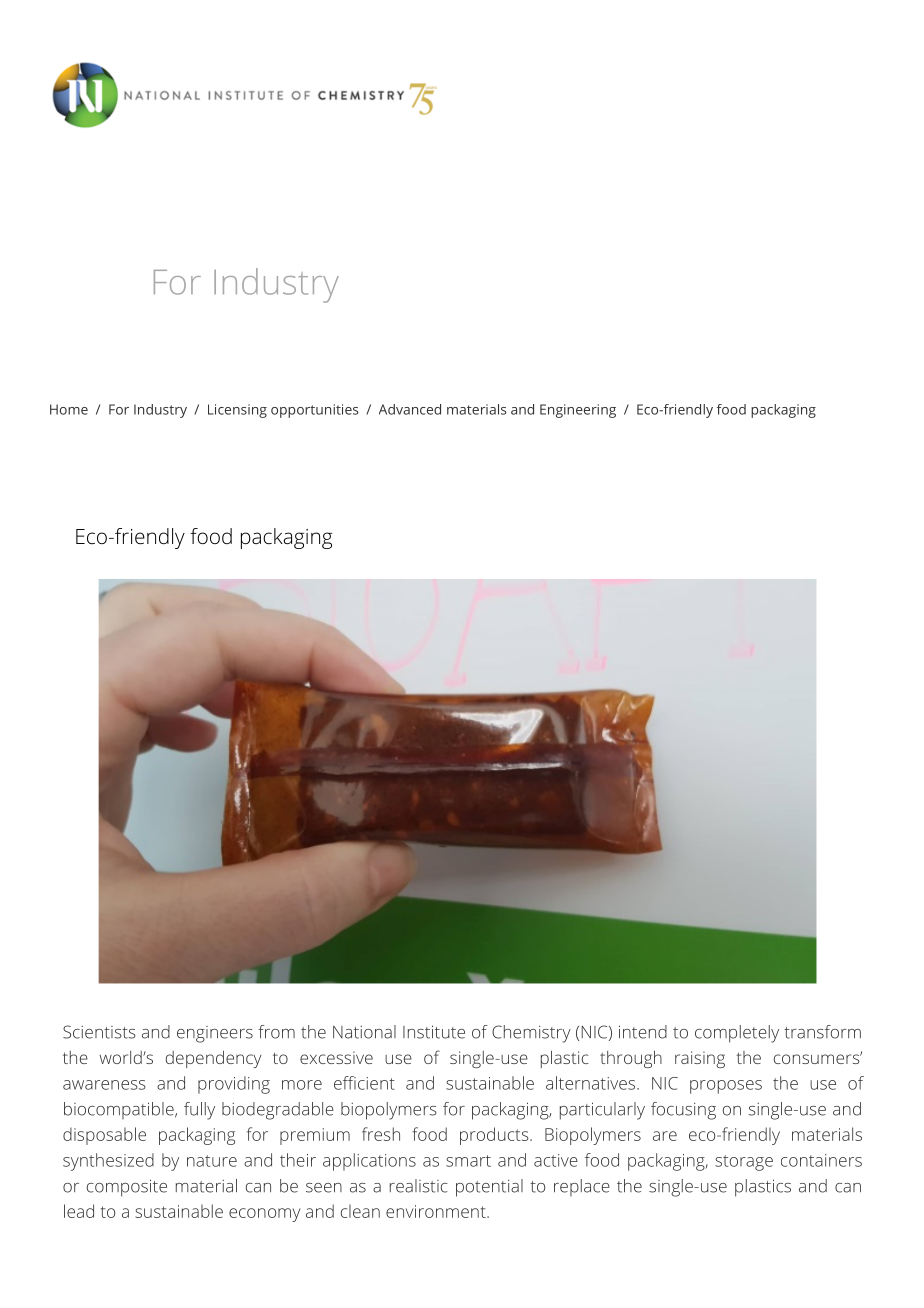  Describe the element at coordinates (410, 409) in the screenshot. I see `Advanced` at that location.
